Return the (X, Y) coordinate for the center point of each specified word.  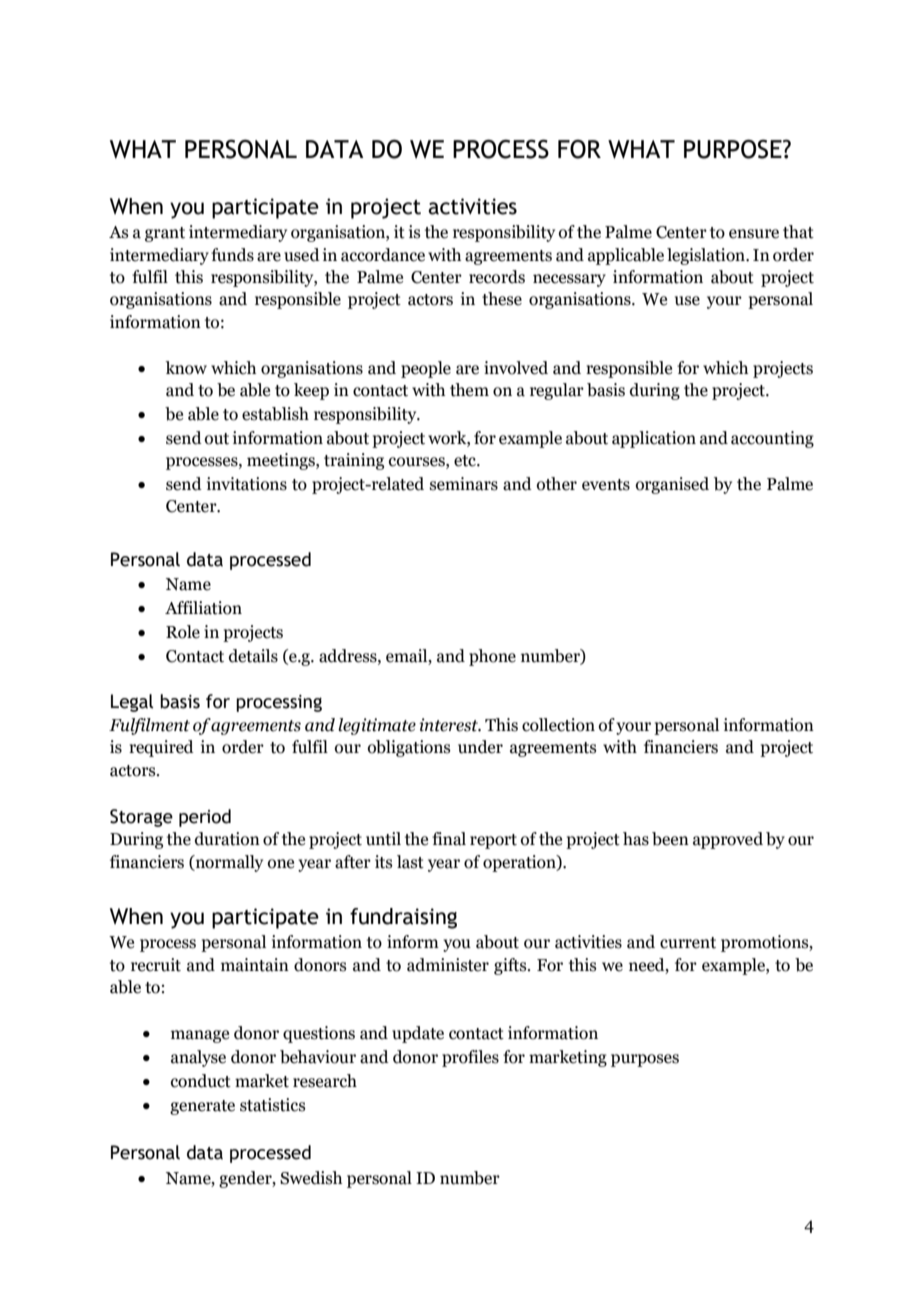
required (161, 748)
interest (450, 725)
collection (558, 725)
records (497, 277)
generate (202, 1107)
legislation (707, 256)
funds (232, 255)
